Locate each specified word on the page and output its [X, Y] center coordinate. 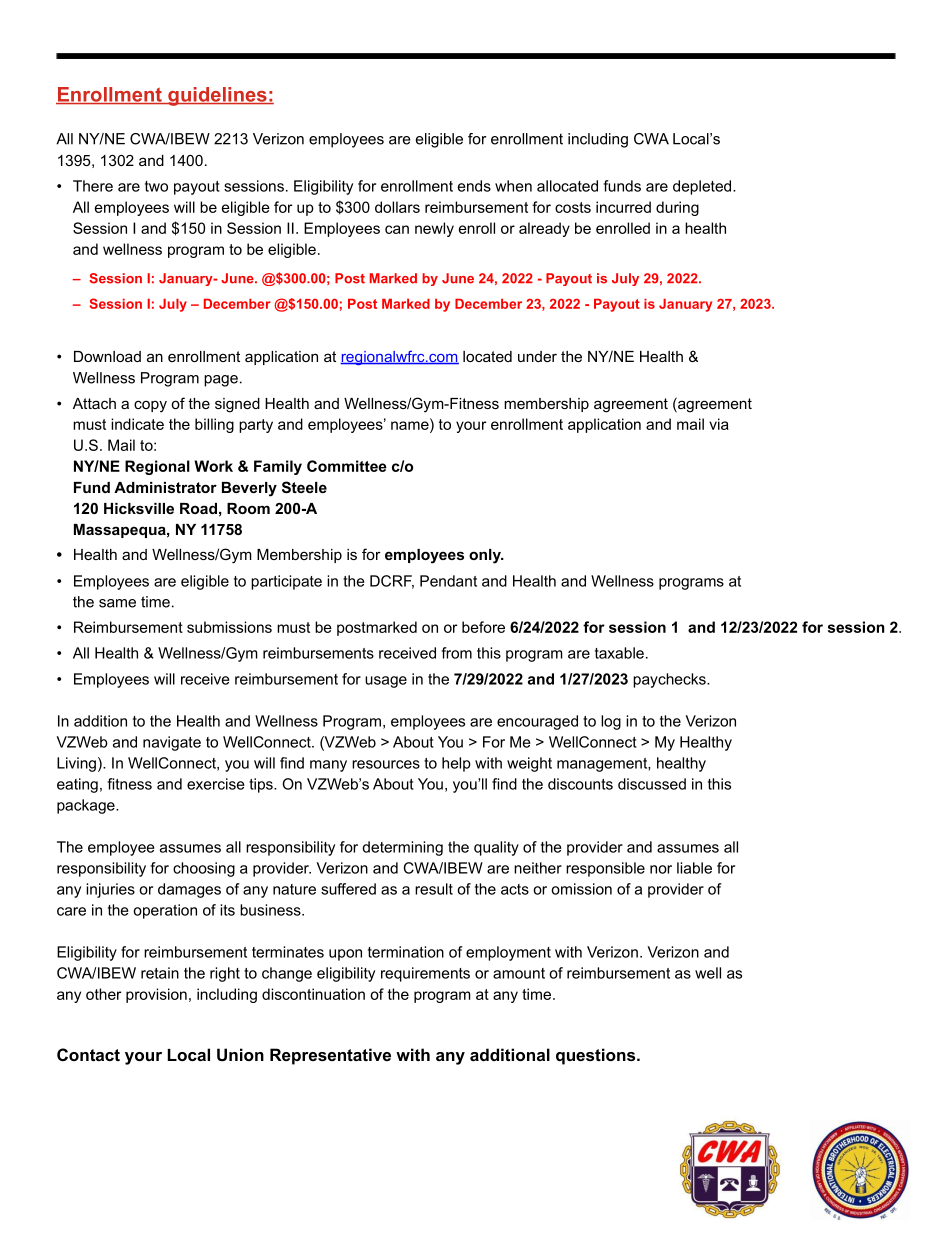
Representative [330, 1056]
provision [156, 995]
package [87, 806]
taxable [619, 653]
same [117, 603]
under [537, 356]
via [719, 424]
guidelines [217, 96]
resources [386, 764]
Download [107, 356]
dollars [397, 207]
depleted [703, 187]
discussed [652, 784]
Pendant [448, 581]
